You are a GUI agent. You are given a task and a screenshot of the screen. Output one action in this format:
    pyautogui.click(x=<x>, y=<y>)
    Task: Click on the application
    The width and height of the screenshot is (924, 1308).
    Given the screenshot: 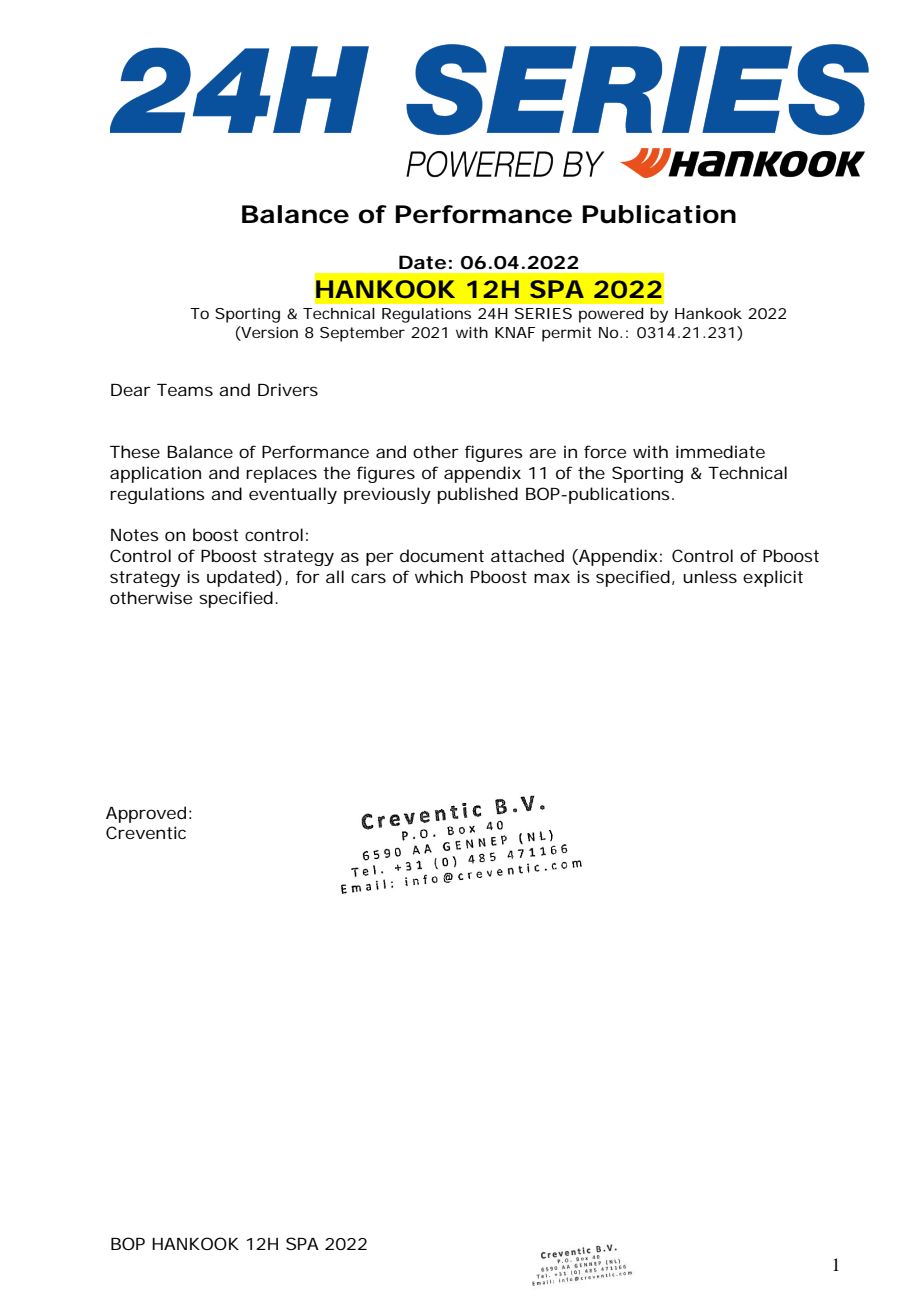 What is the action you would take?
    pyautogui.click(x=155, y=474)
